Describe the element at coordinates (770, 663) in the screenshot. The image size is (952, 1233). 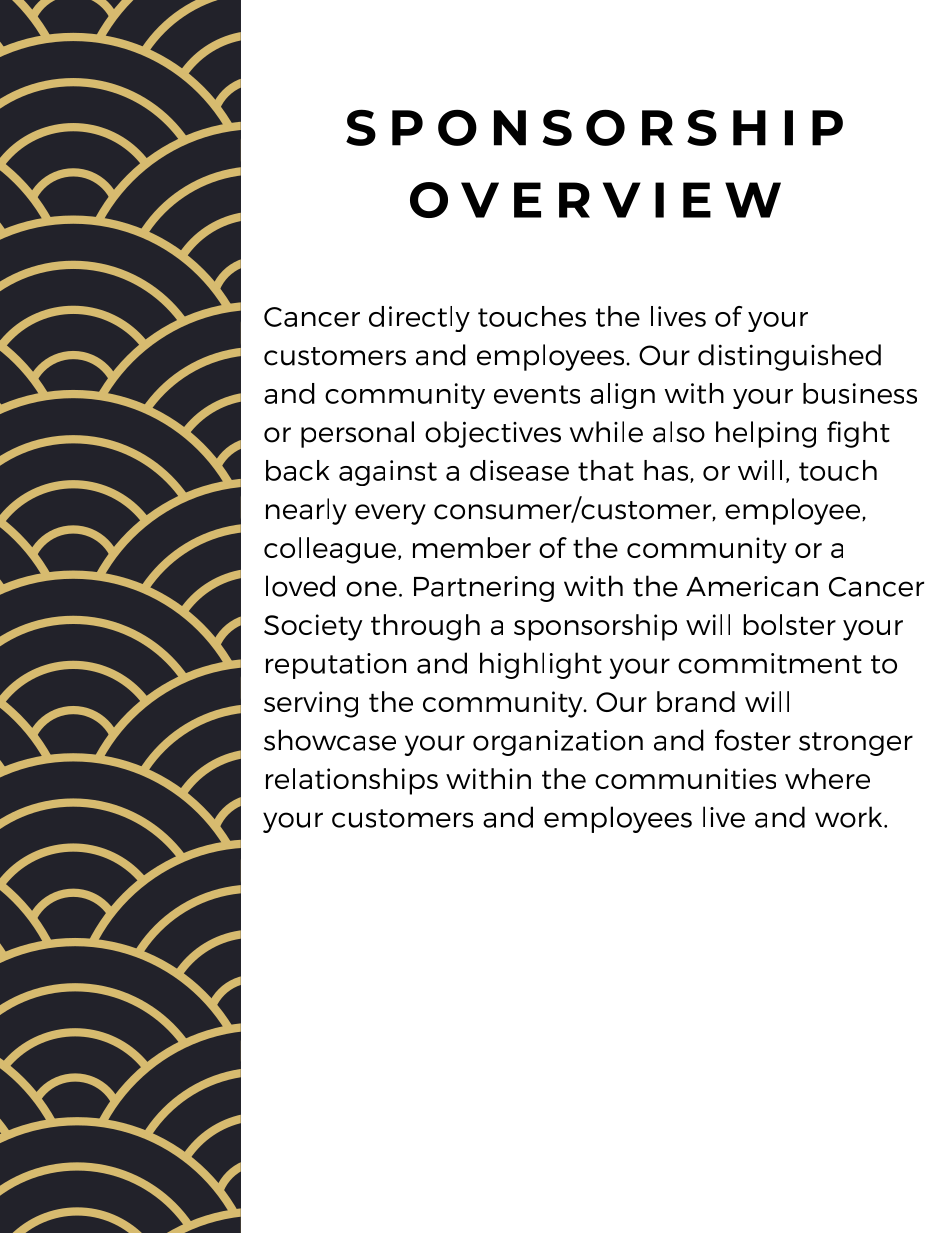
I see `commitment` at that location.
